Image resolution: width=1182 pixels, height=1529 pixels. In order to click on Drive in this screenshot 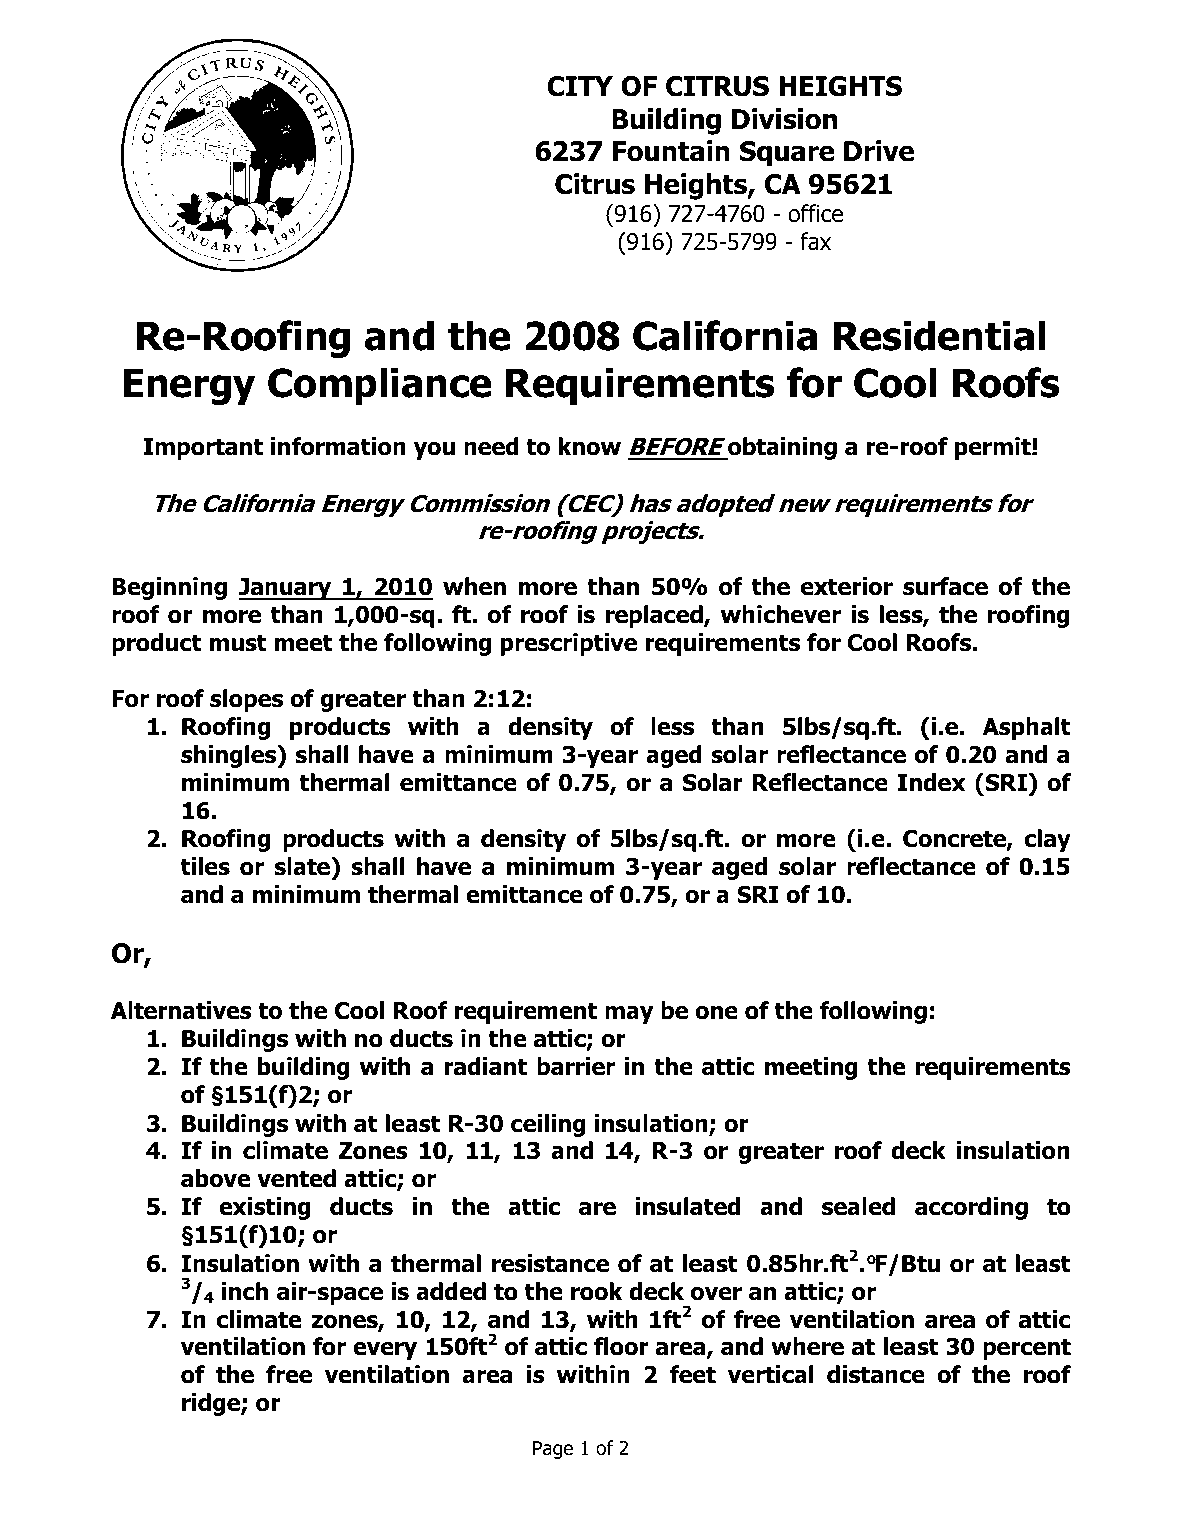, I will do `click(879, 151)`.
